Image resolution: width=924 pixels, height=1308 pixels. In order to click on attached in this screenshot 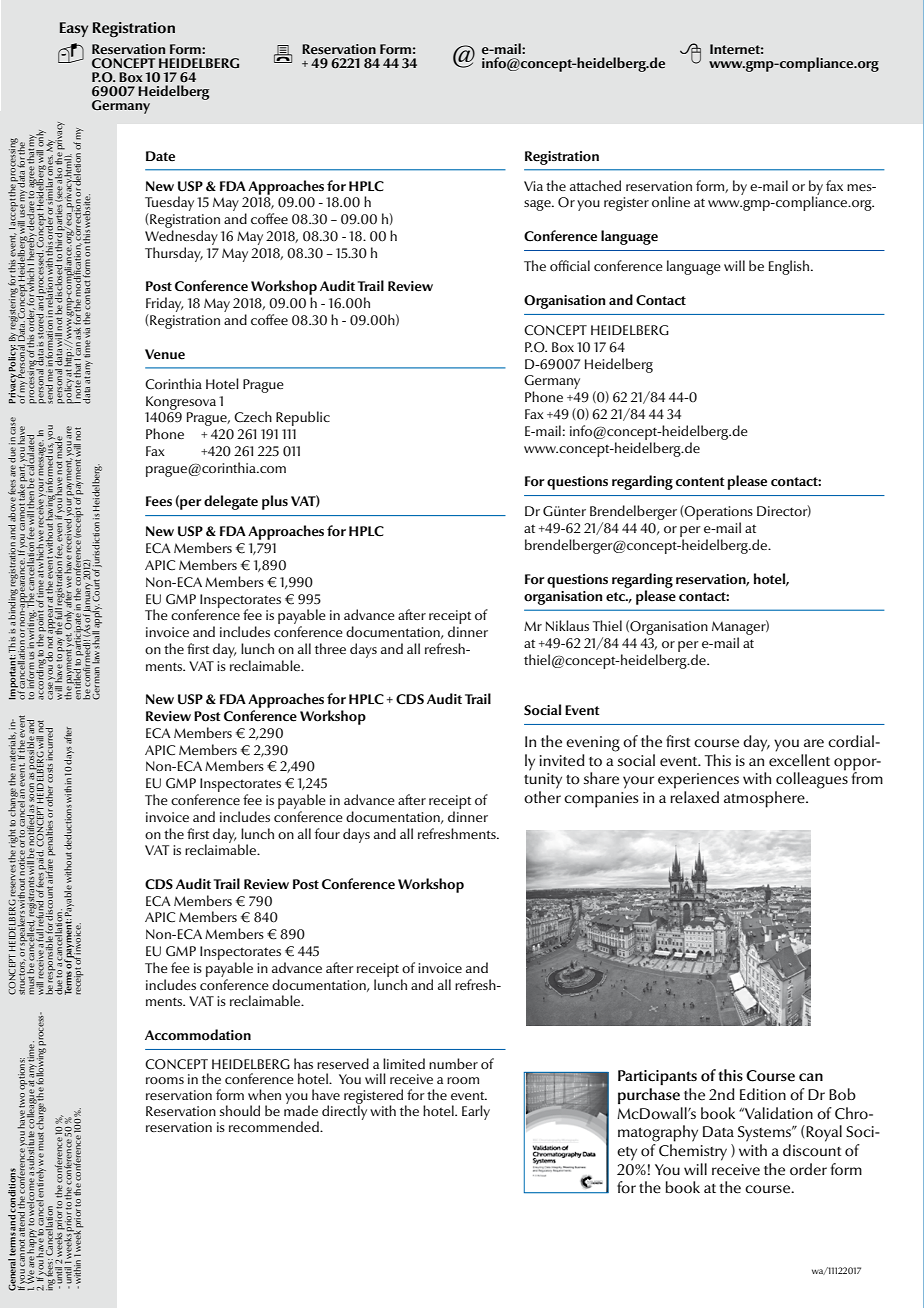, I will do `click(595, 185)`.
